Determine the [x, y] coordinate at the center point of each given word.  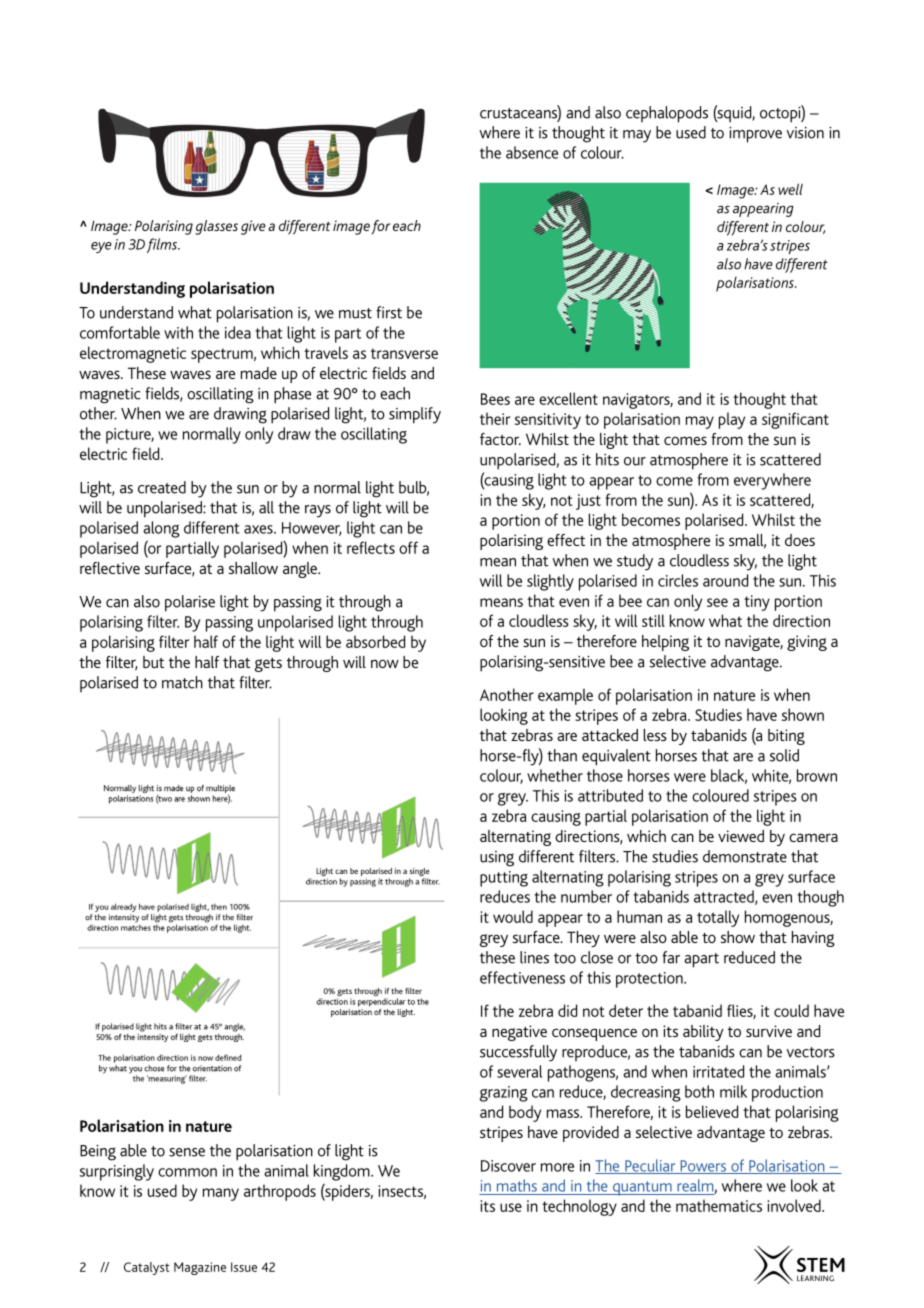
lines [534, 957]
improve [755, 135]
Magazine [200, 1268]
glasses [216, 227]
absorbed [375, 641]
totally [718, 918]
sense [187, 1152]
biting [786, 737]
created [162, 487]
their [495, 418]
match [182, 682]
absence [532, 152]
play [732, 420]
